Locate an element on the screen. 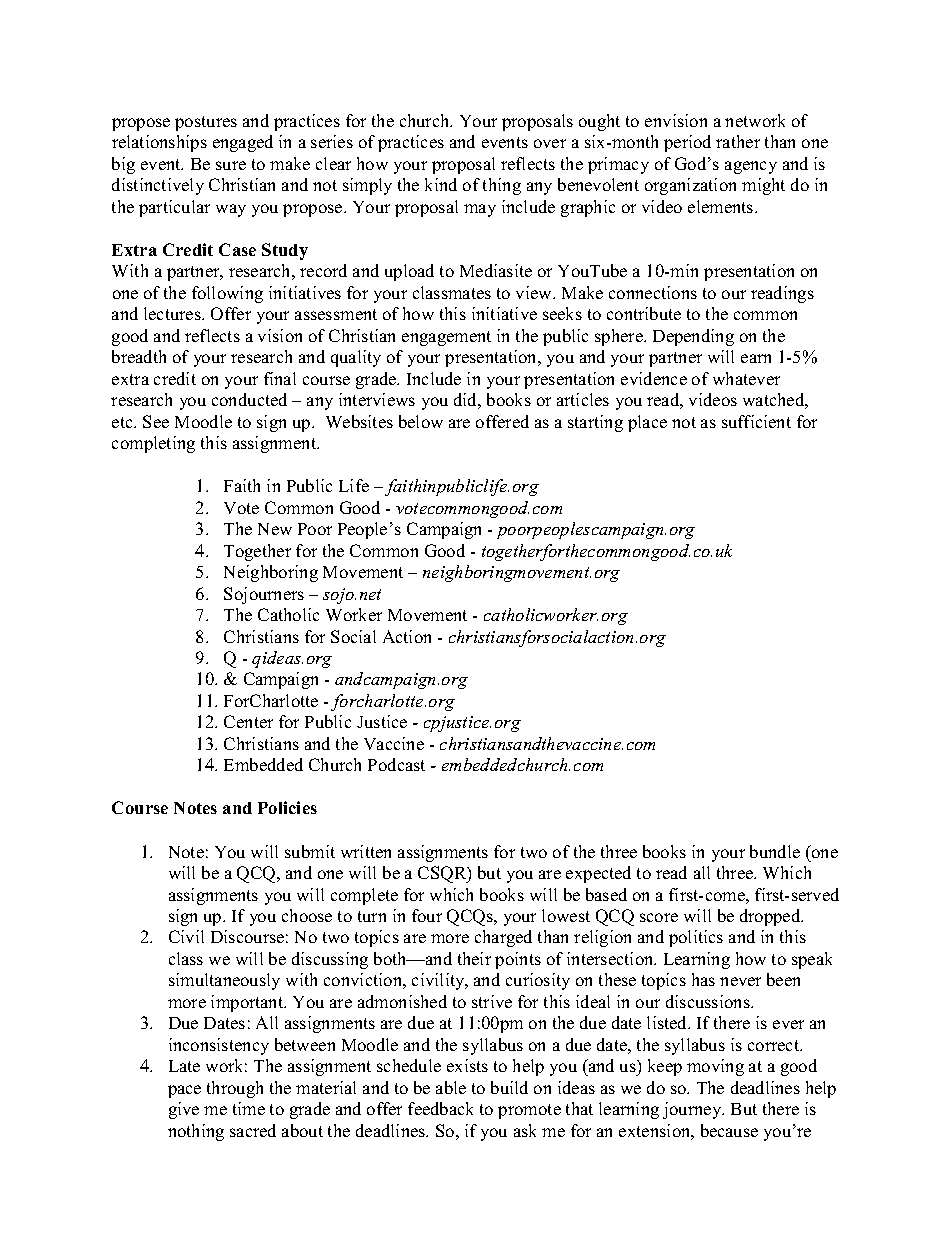 The height and width of the screenshot is (1233, 952). able is located at coordinates (451, 1087).
